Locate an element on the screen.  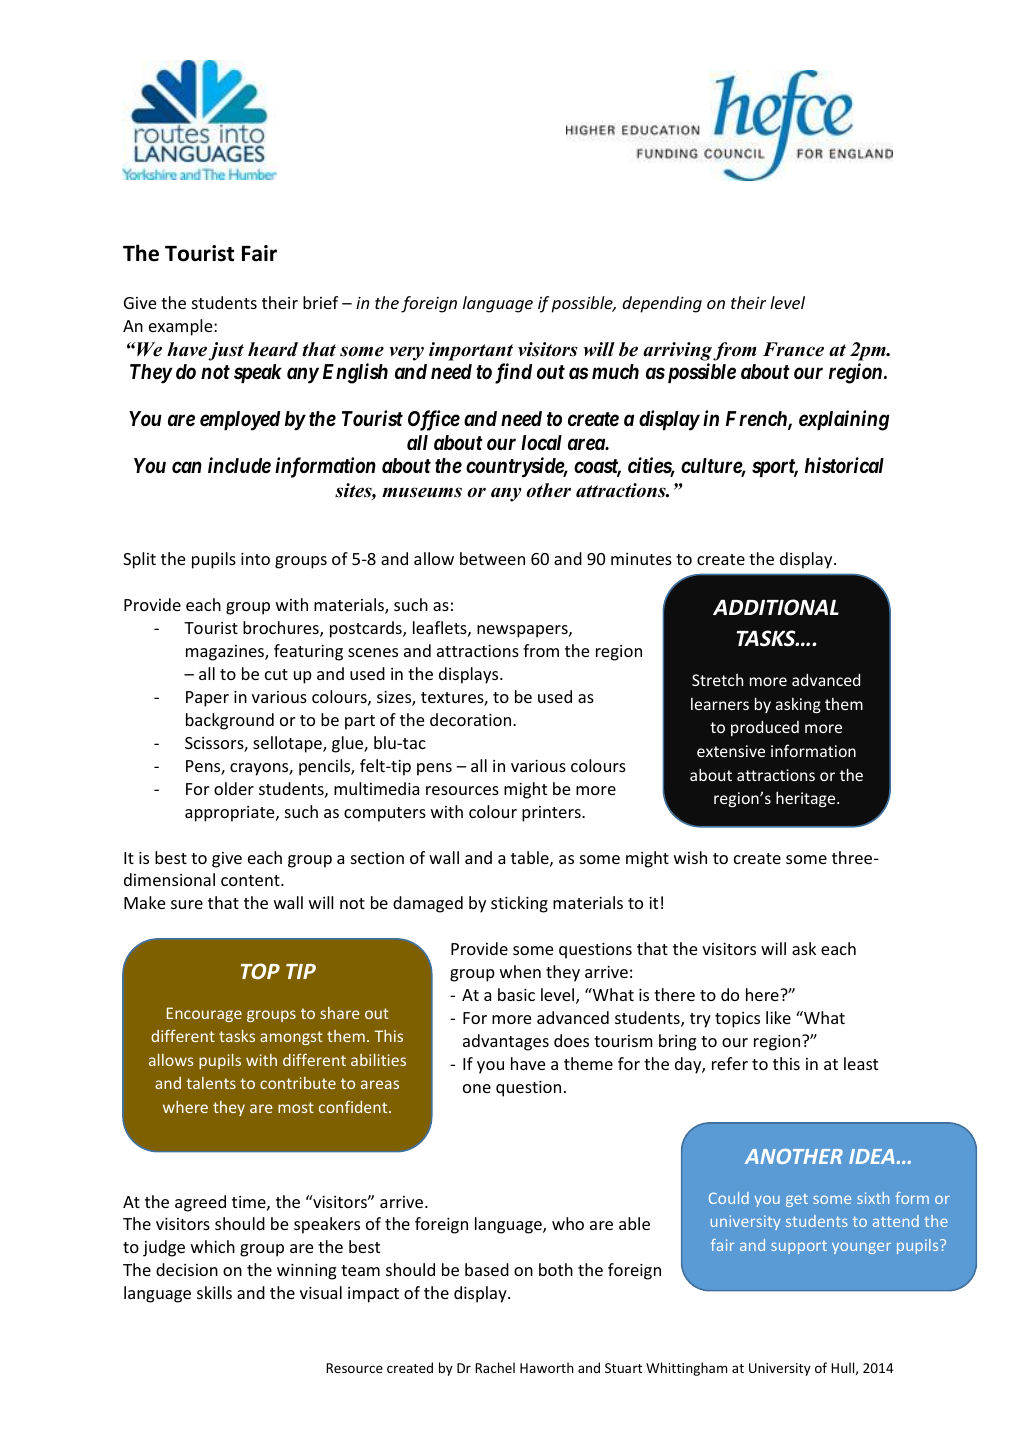
skills is located at coordinates (214, 1292).
